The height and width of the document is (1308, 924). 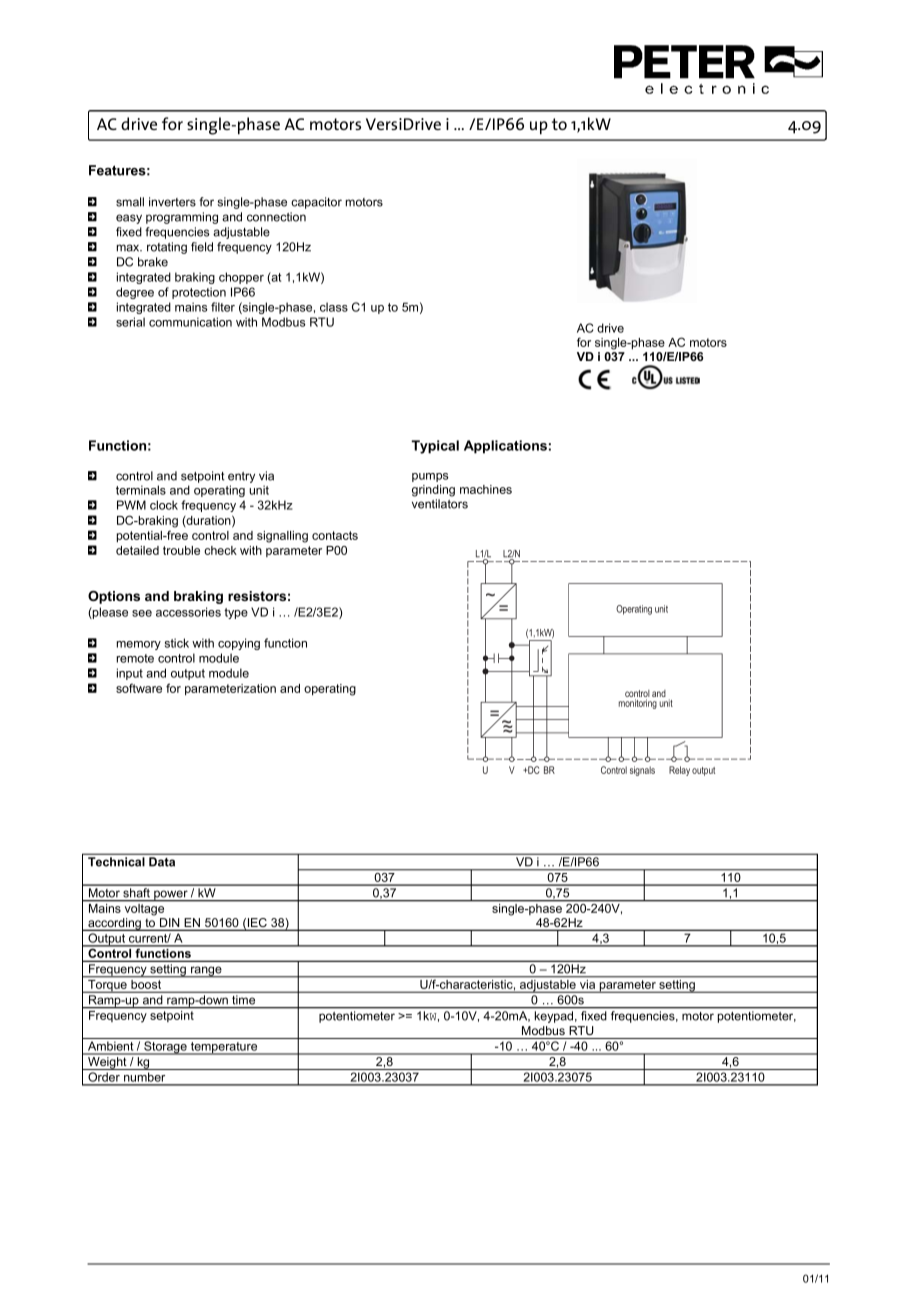 What do you see at coordinates (334, 307) in the document?
I see `class` at bounding box center [334, 307].
